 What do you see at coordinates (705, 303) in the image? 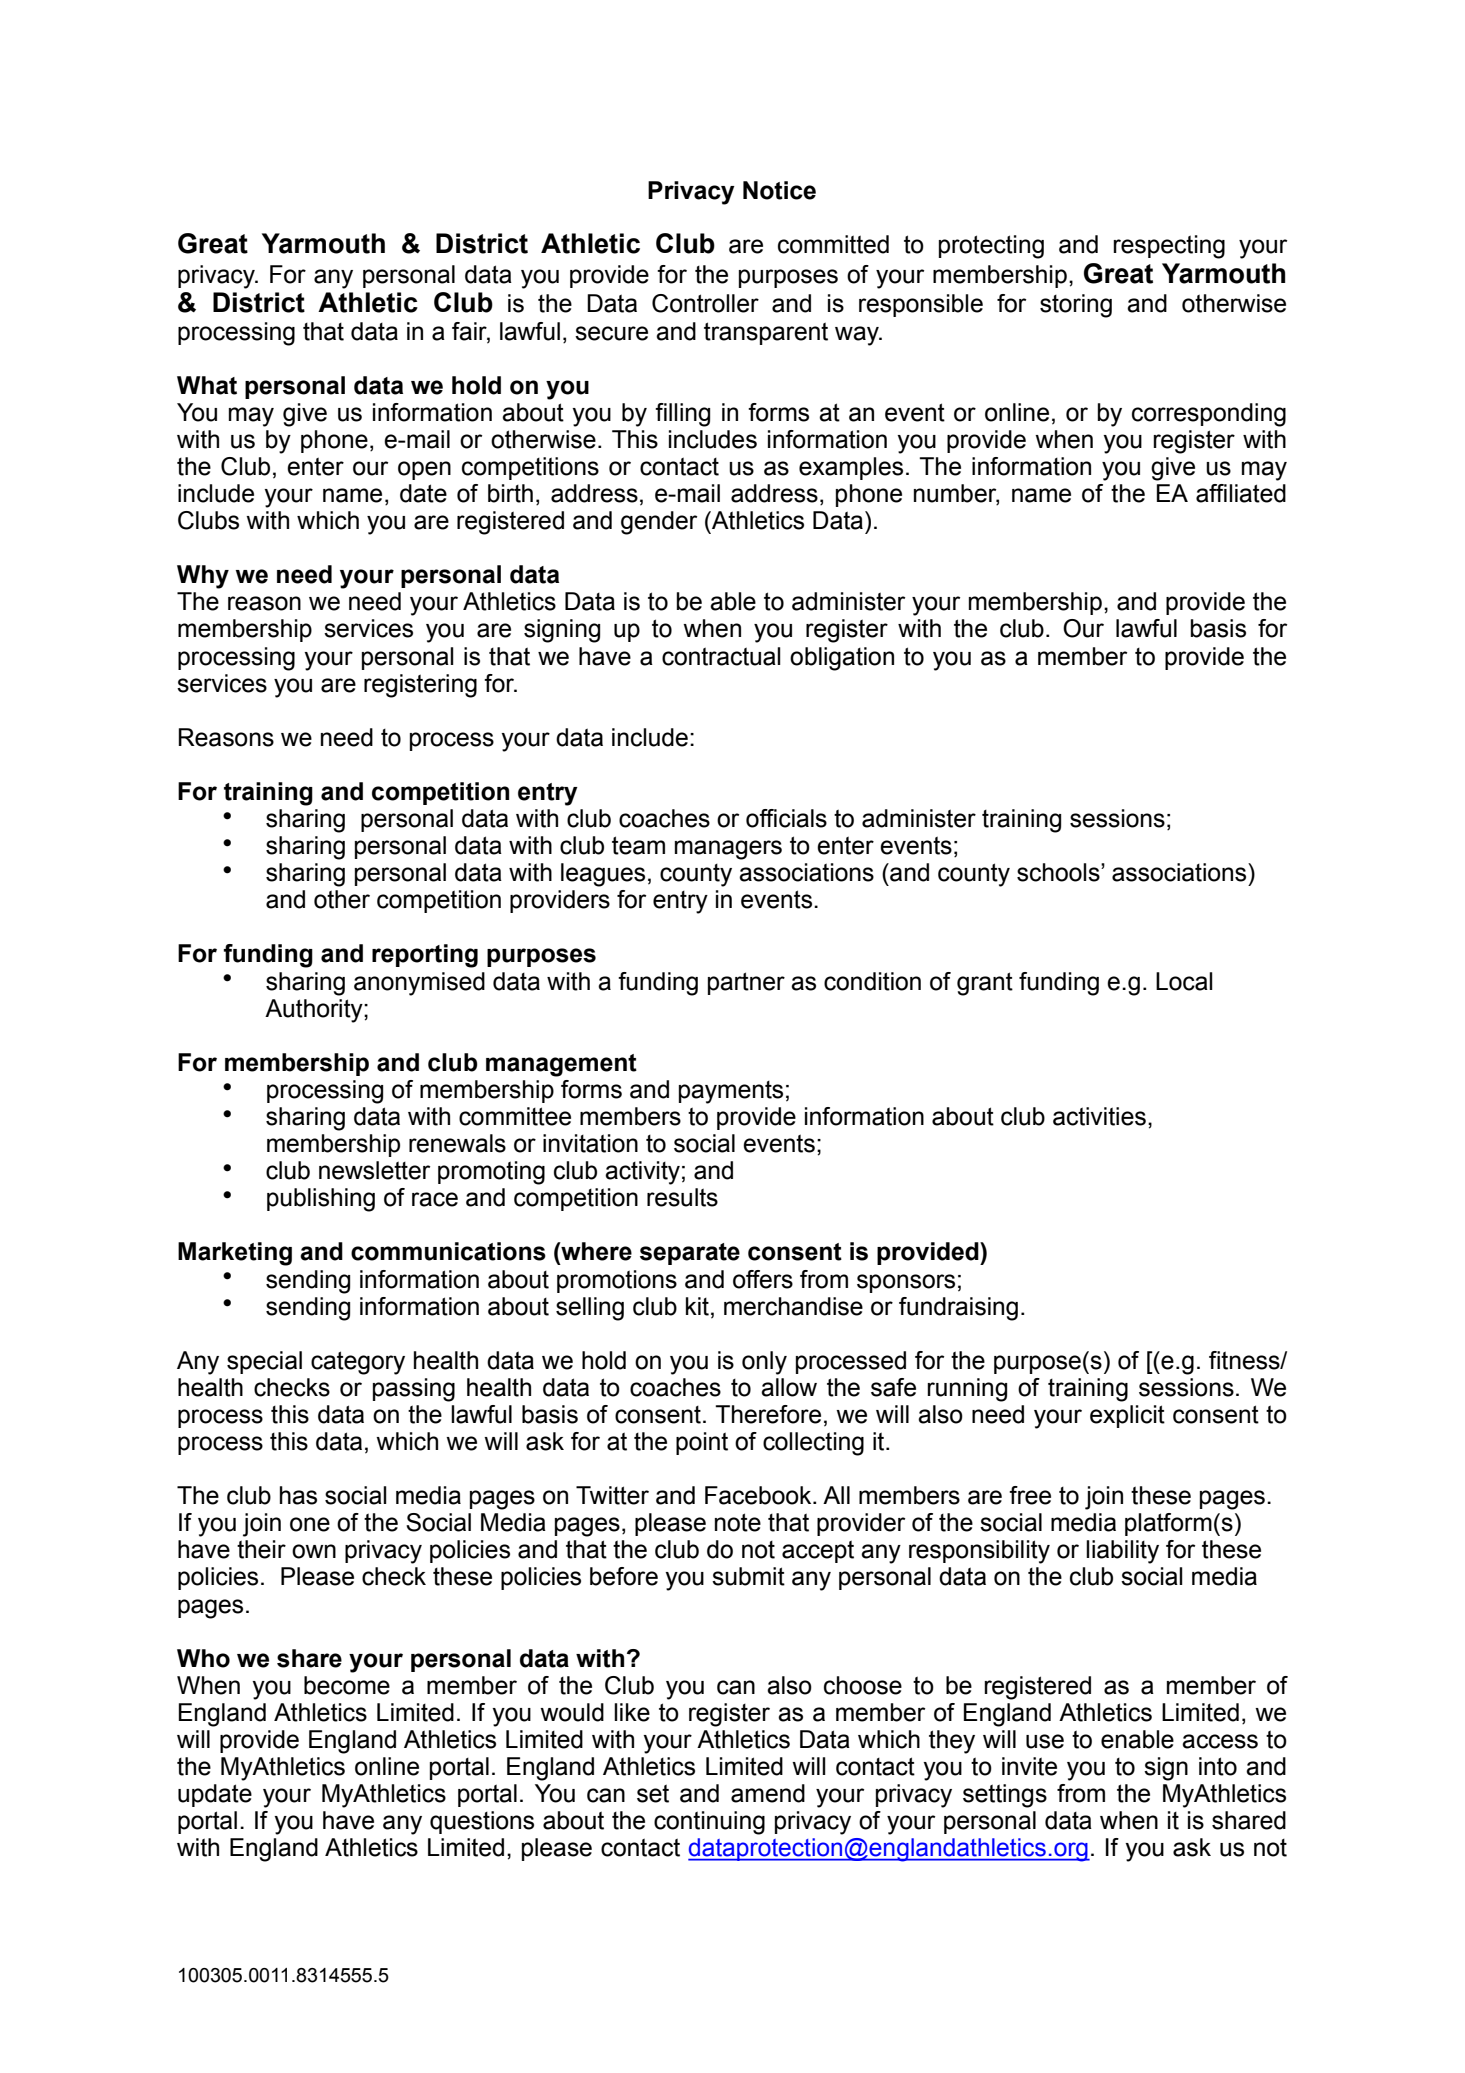
I see `Controller` at bounding box center [705, 303].
